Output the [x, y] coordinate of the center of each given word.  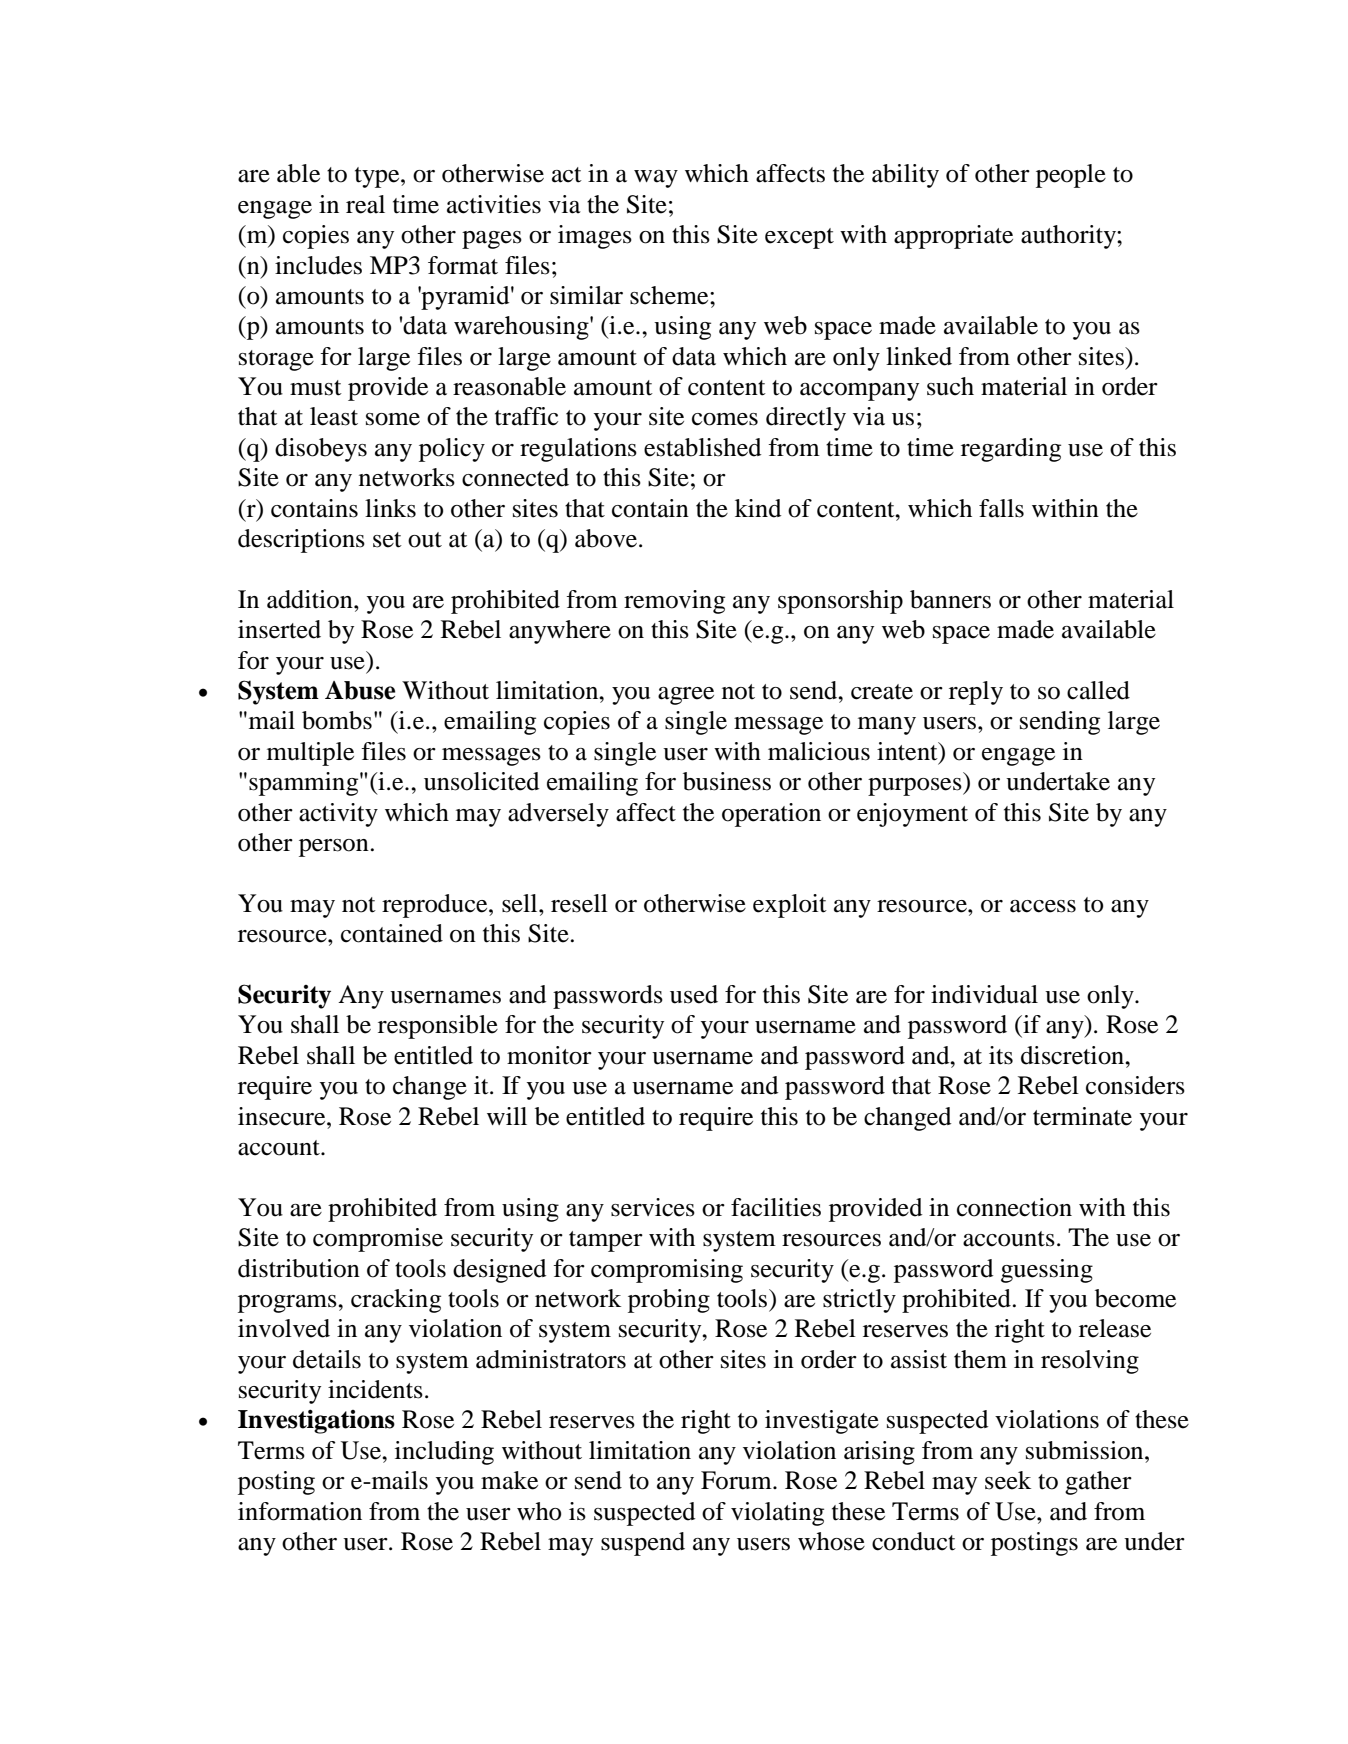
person [334, 848]
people [1071, 176]
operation [771, 815]
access [1043, 906]
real [365, 204]
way [656, 179]
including [444, 1453]
